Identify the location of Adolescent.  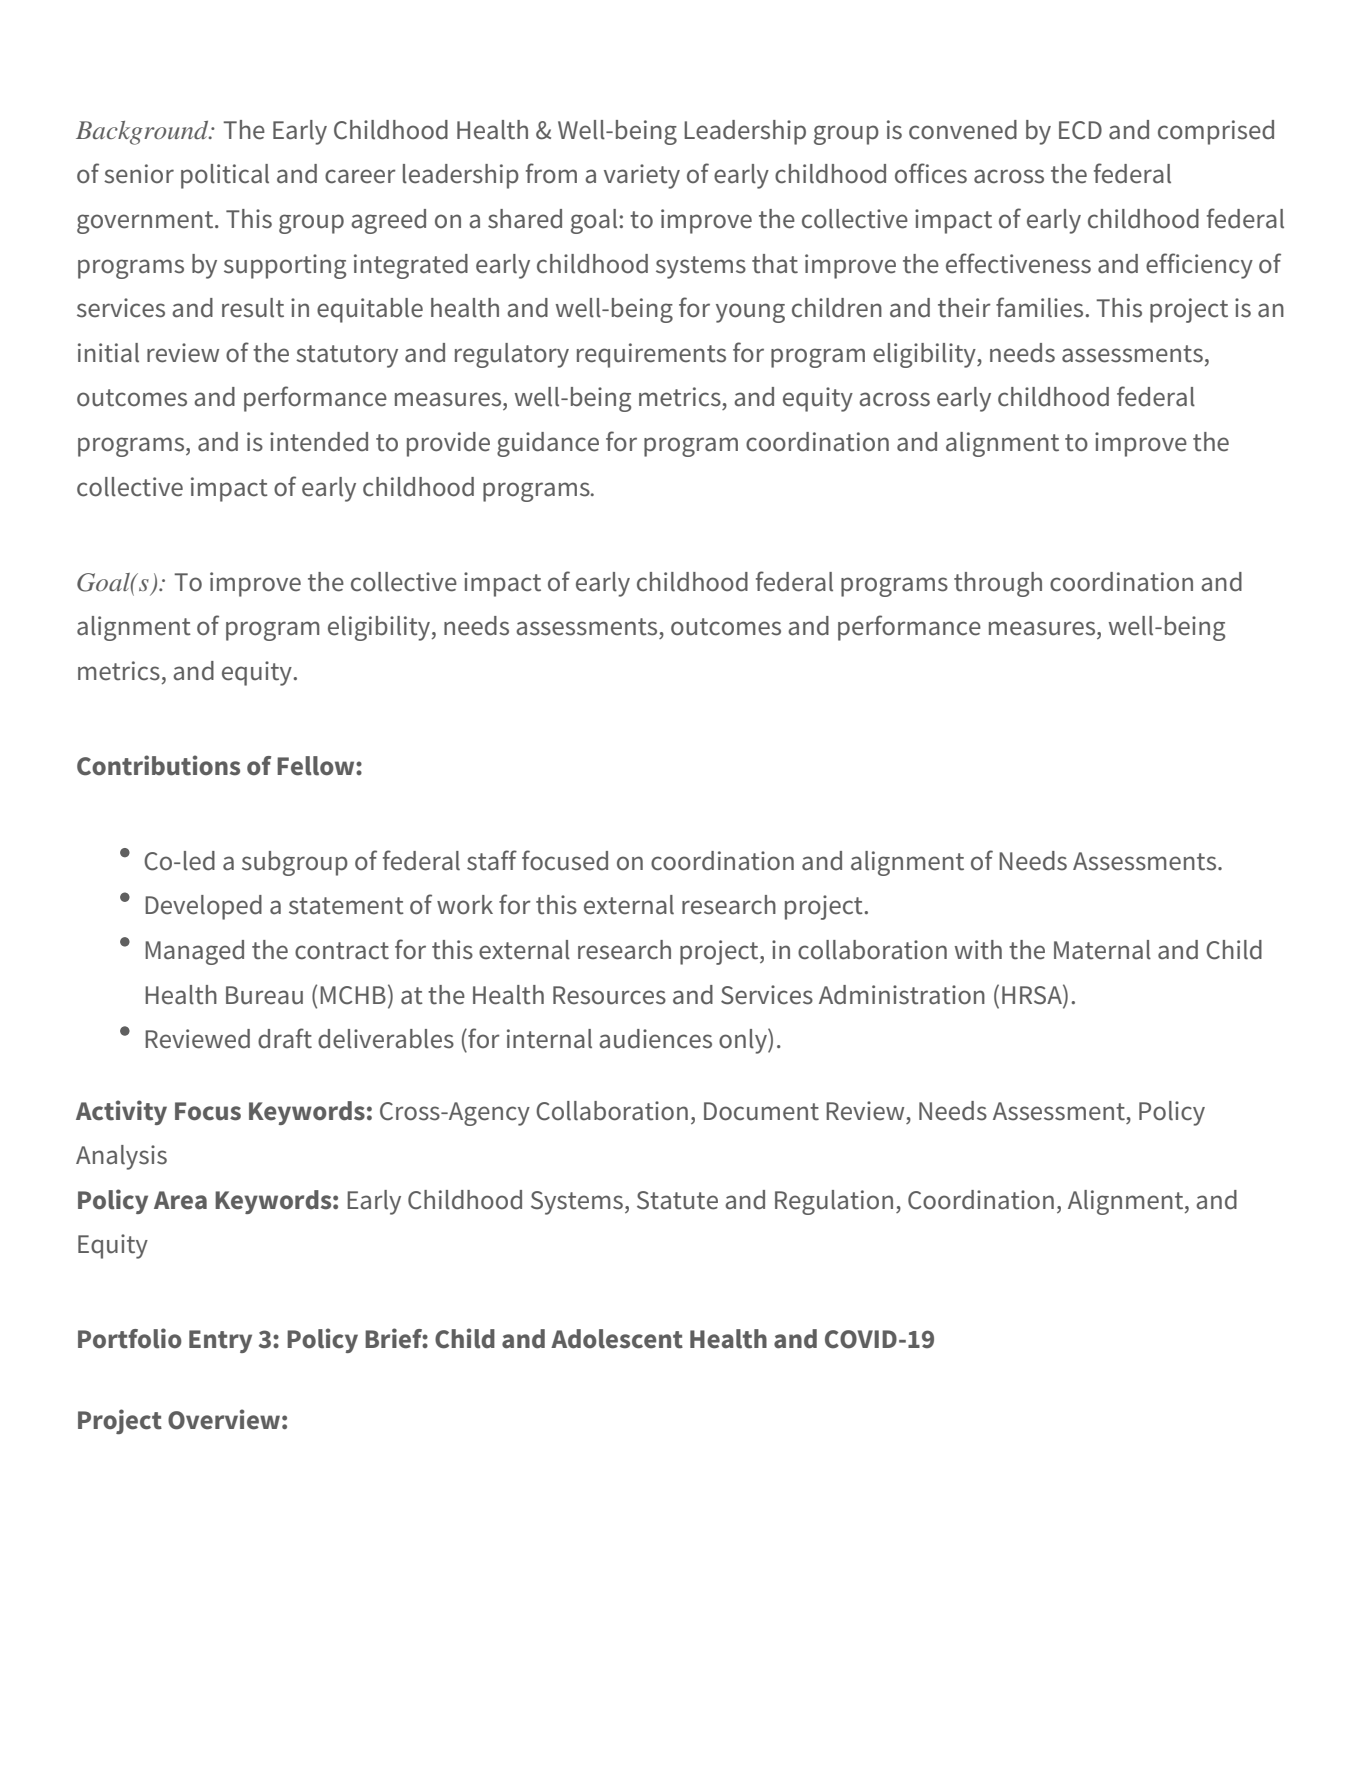
(617, 1339).
